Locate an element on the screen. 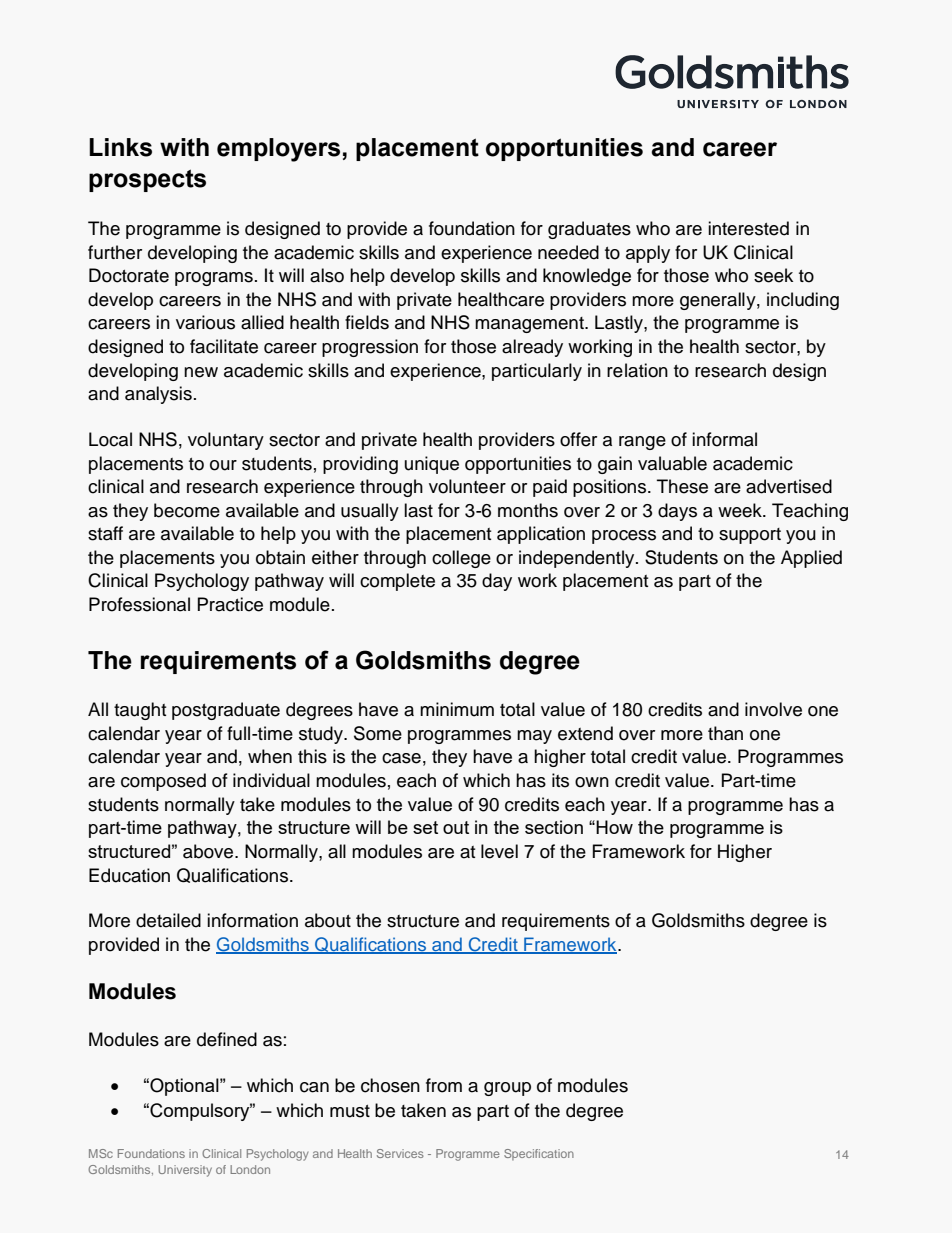 The width and height of the screenshot is (952, 1233). interested is located at coordinates (748, 228).
